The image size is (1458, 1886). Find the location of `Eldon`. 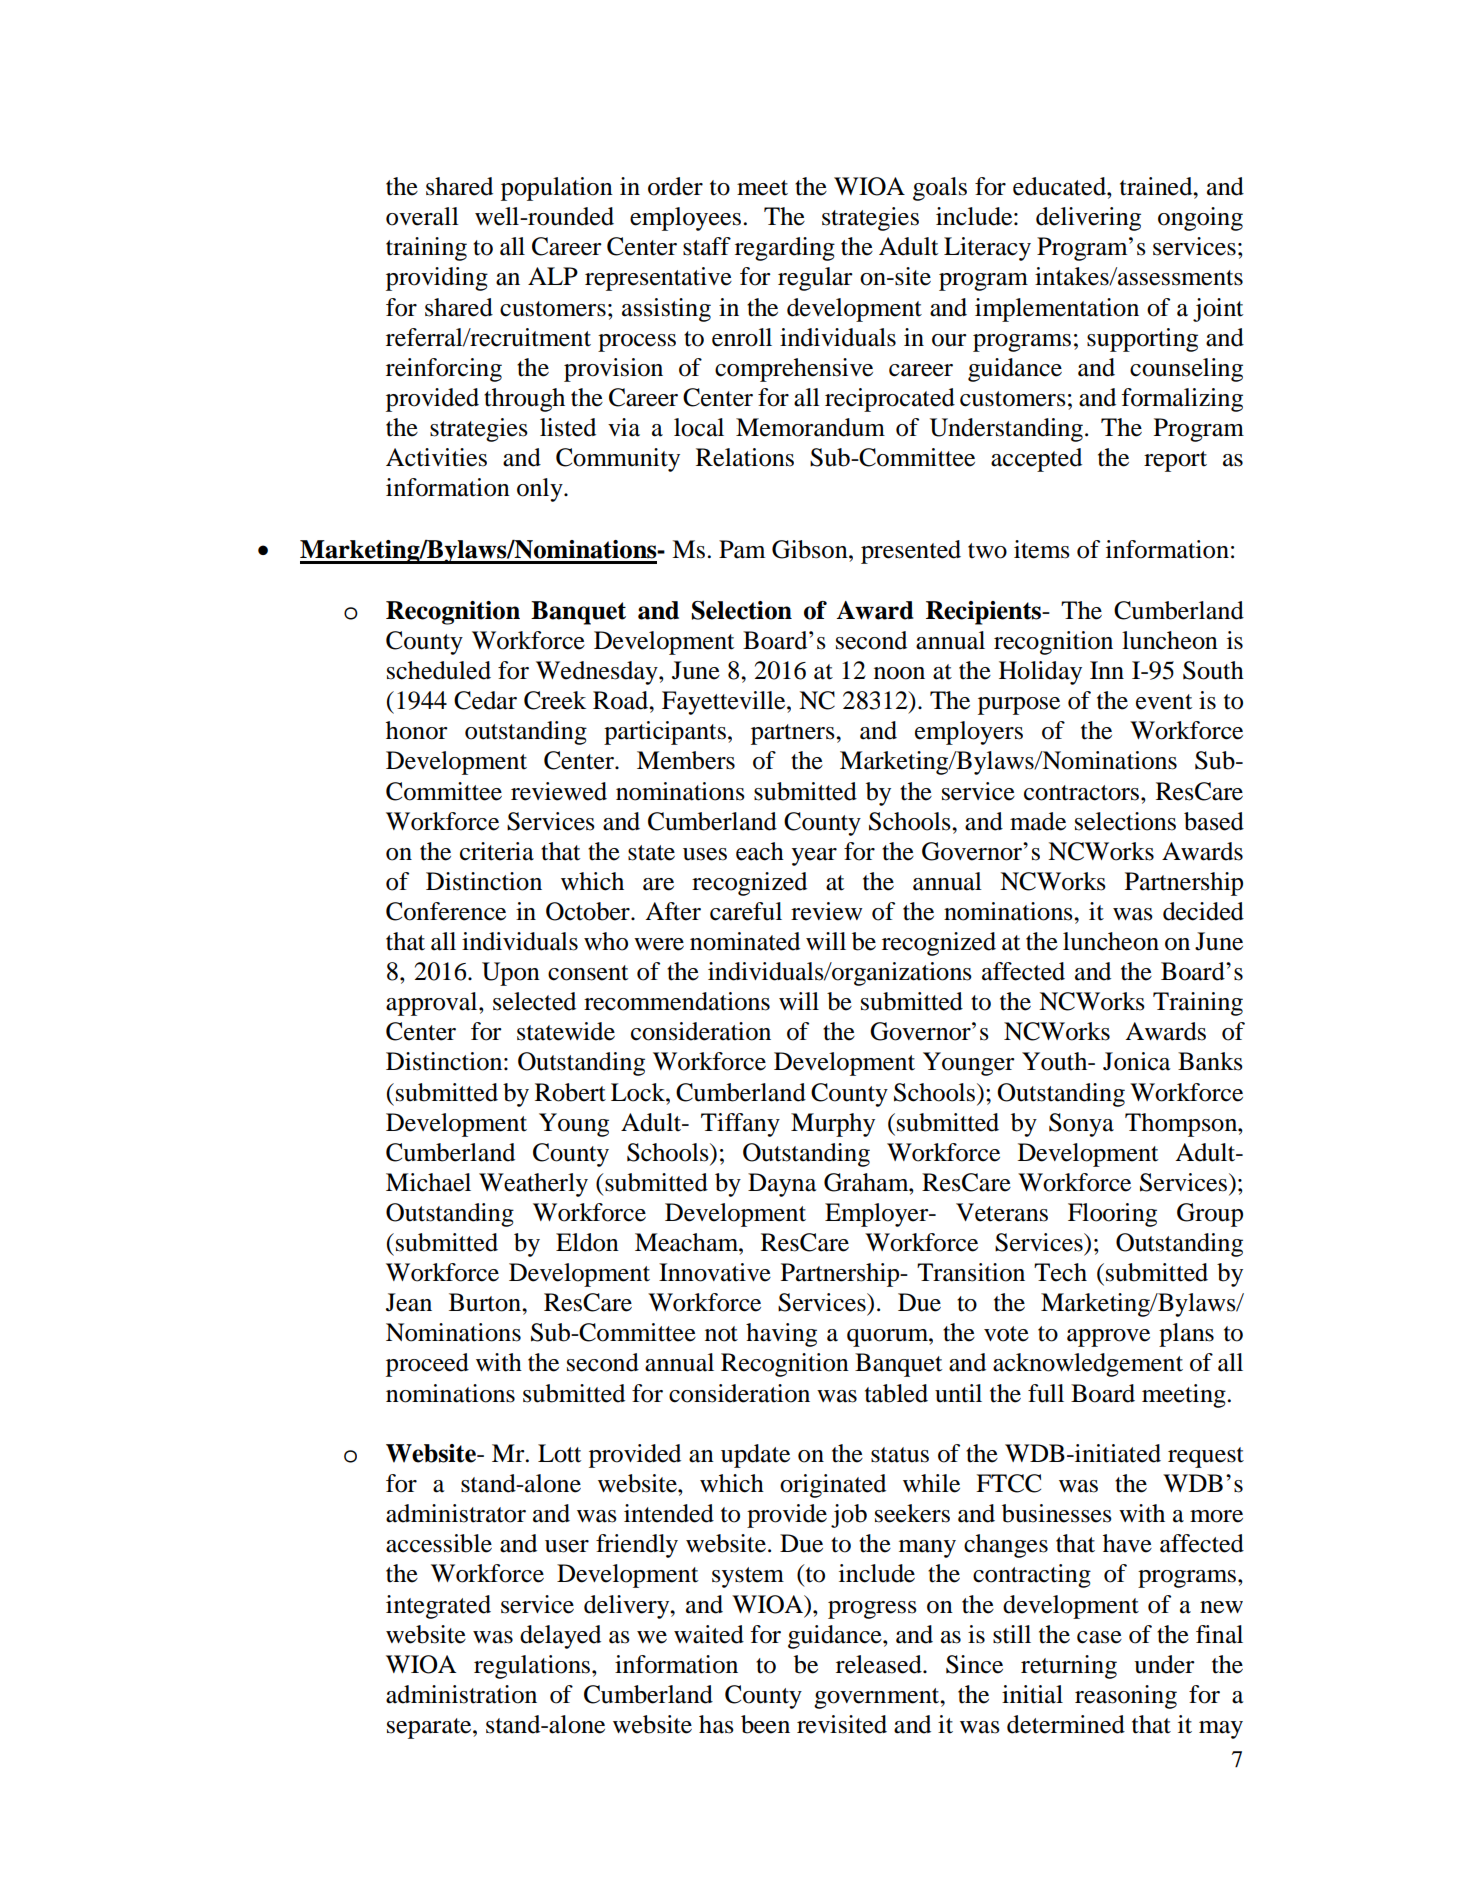

Eldon is located at coordinates (587, 1242).
